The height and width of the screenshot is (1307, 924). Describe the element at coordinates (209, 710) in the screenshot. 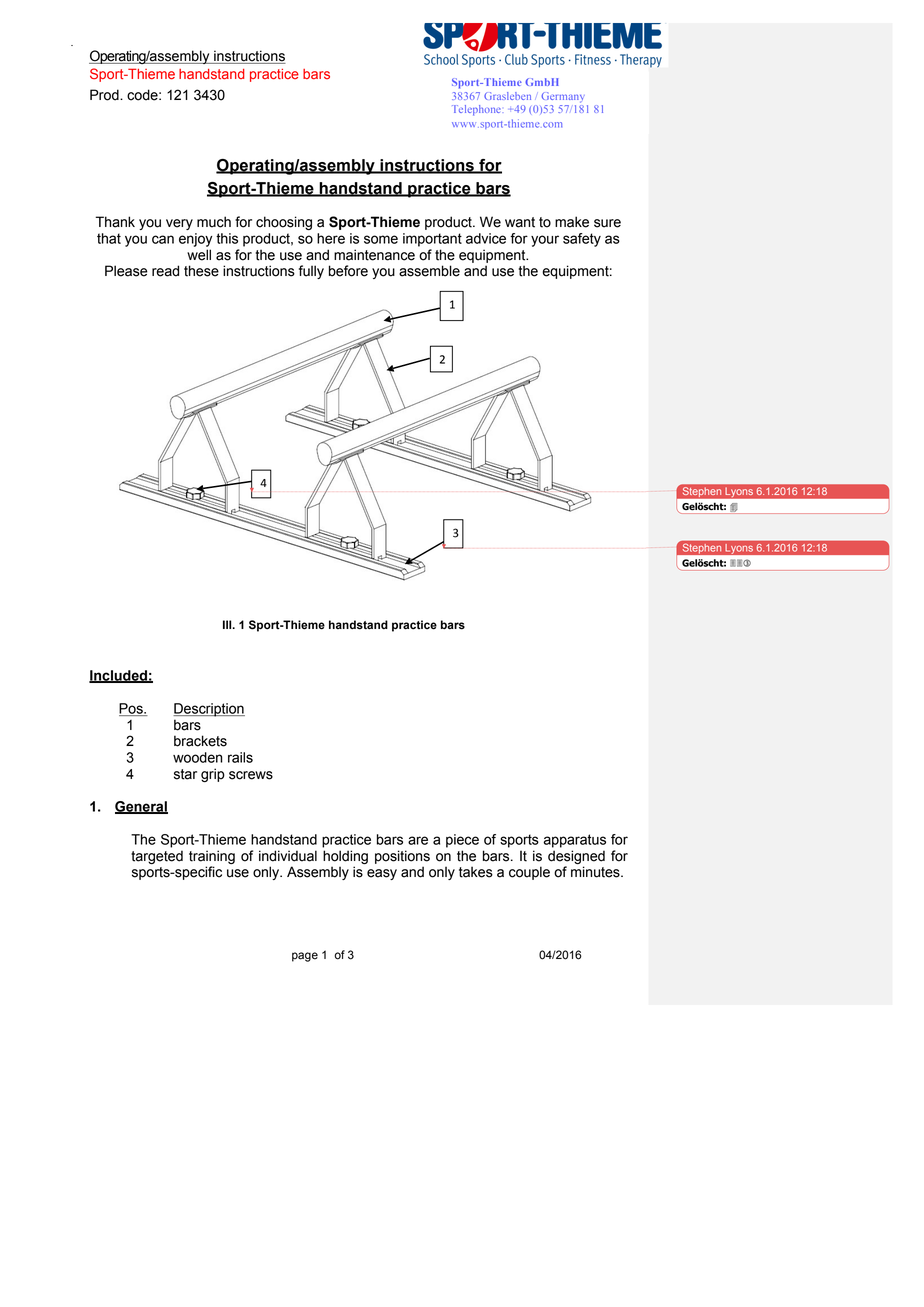

I see `Description` at that location.
